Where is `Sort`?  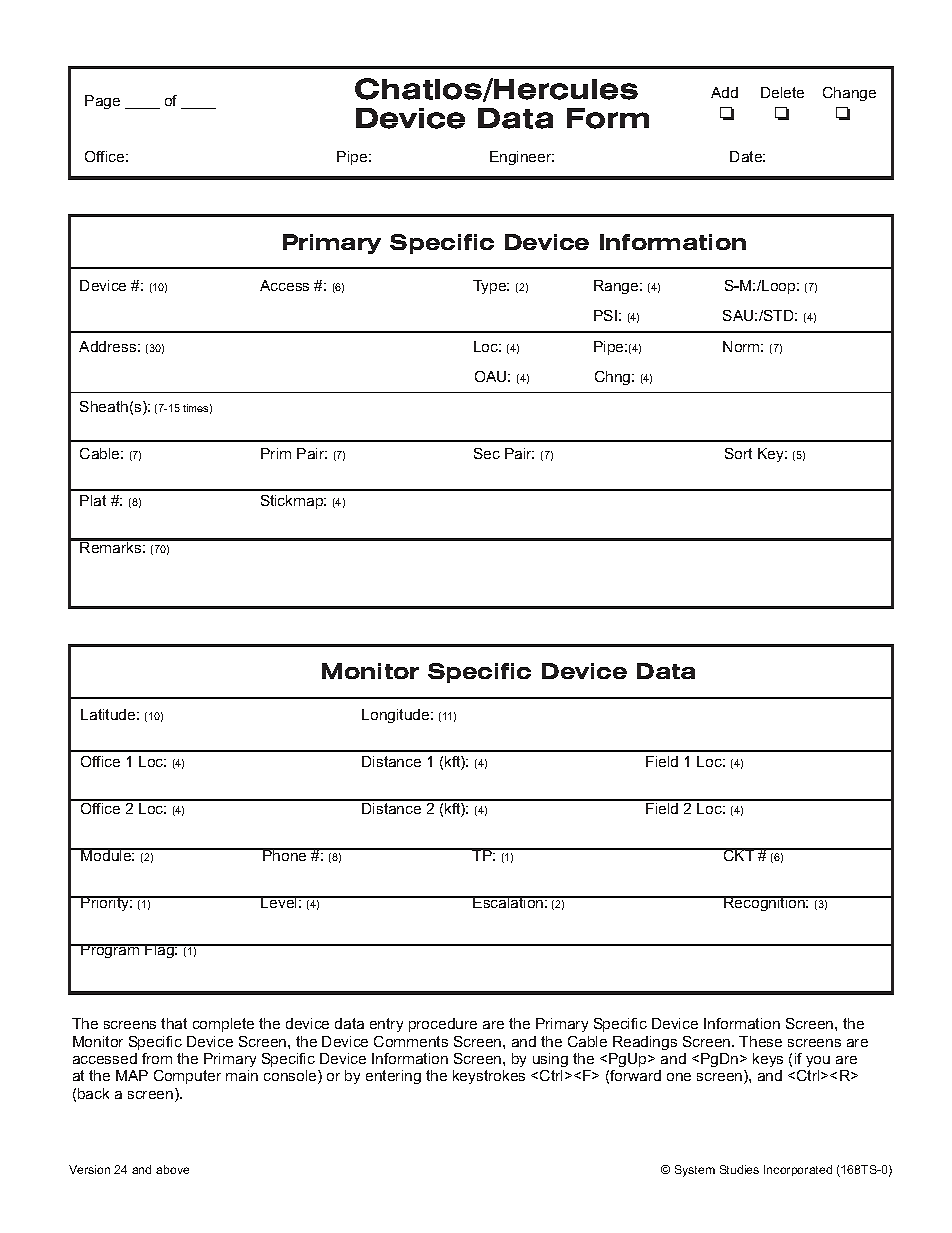
Sort is located at coordinates (738, 453).
